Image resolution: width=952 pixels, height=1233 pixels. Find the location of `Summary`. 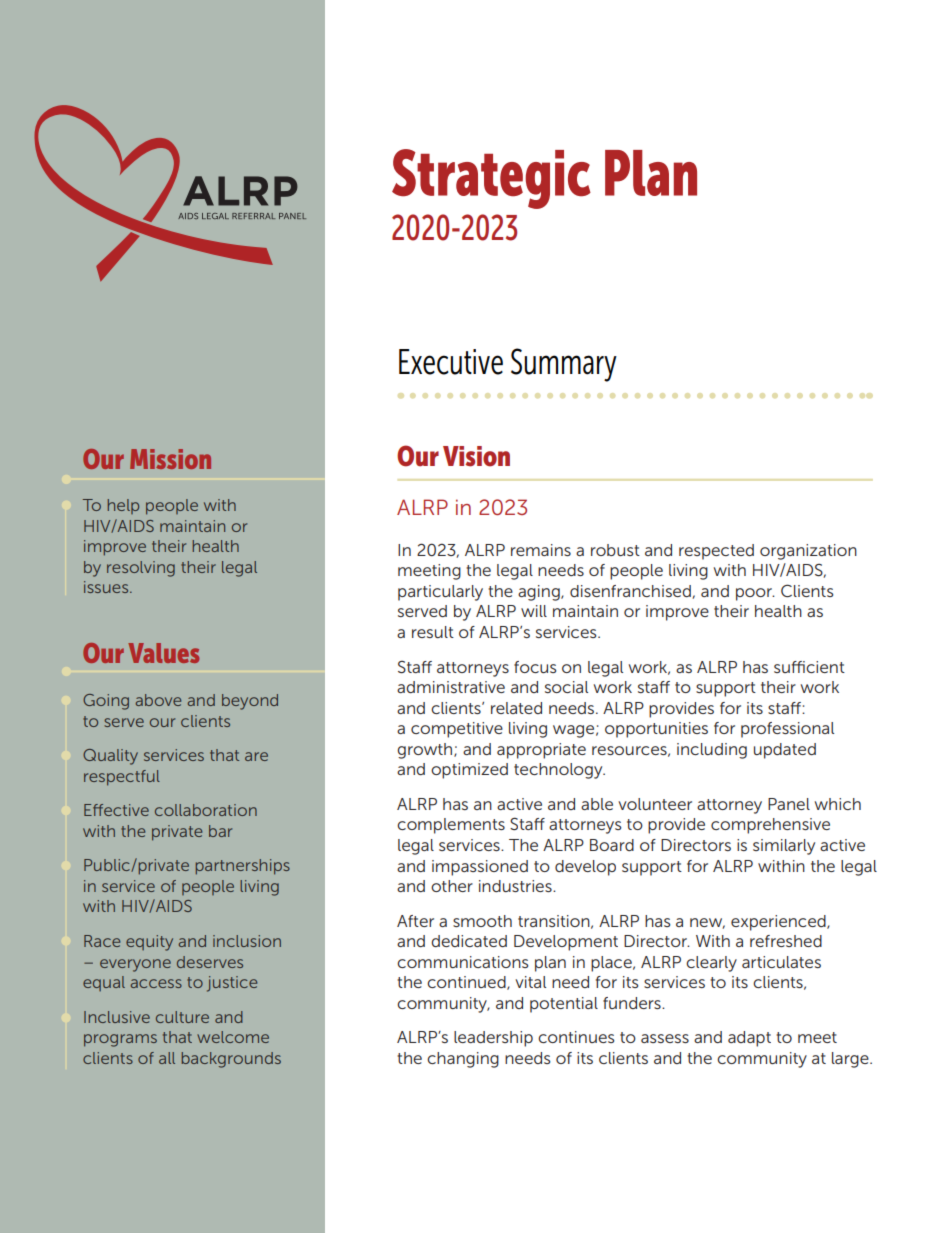

Summary is located at coordinates (564, 365).
